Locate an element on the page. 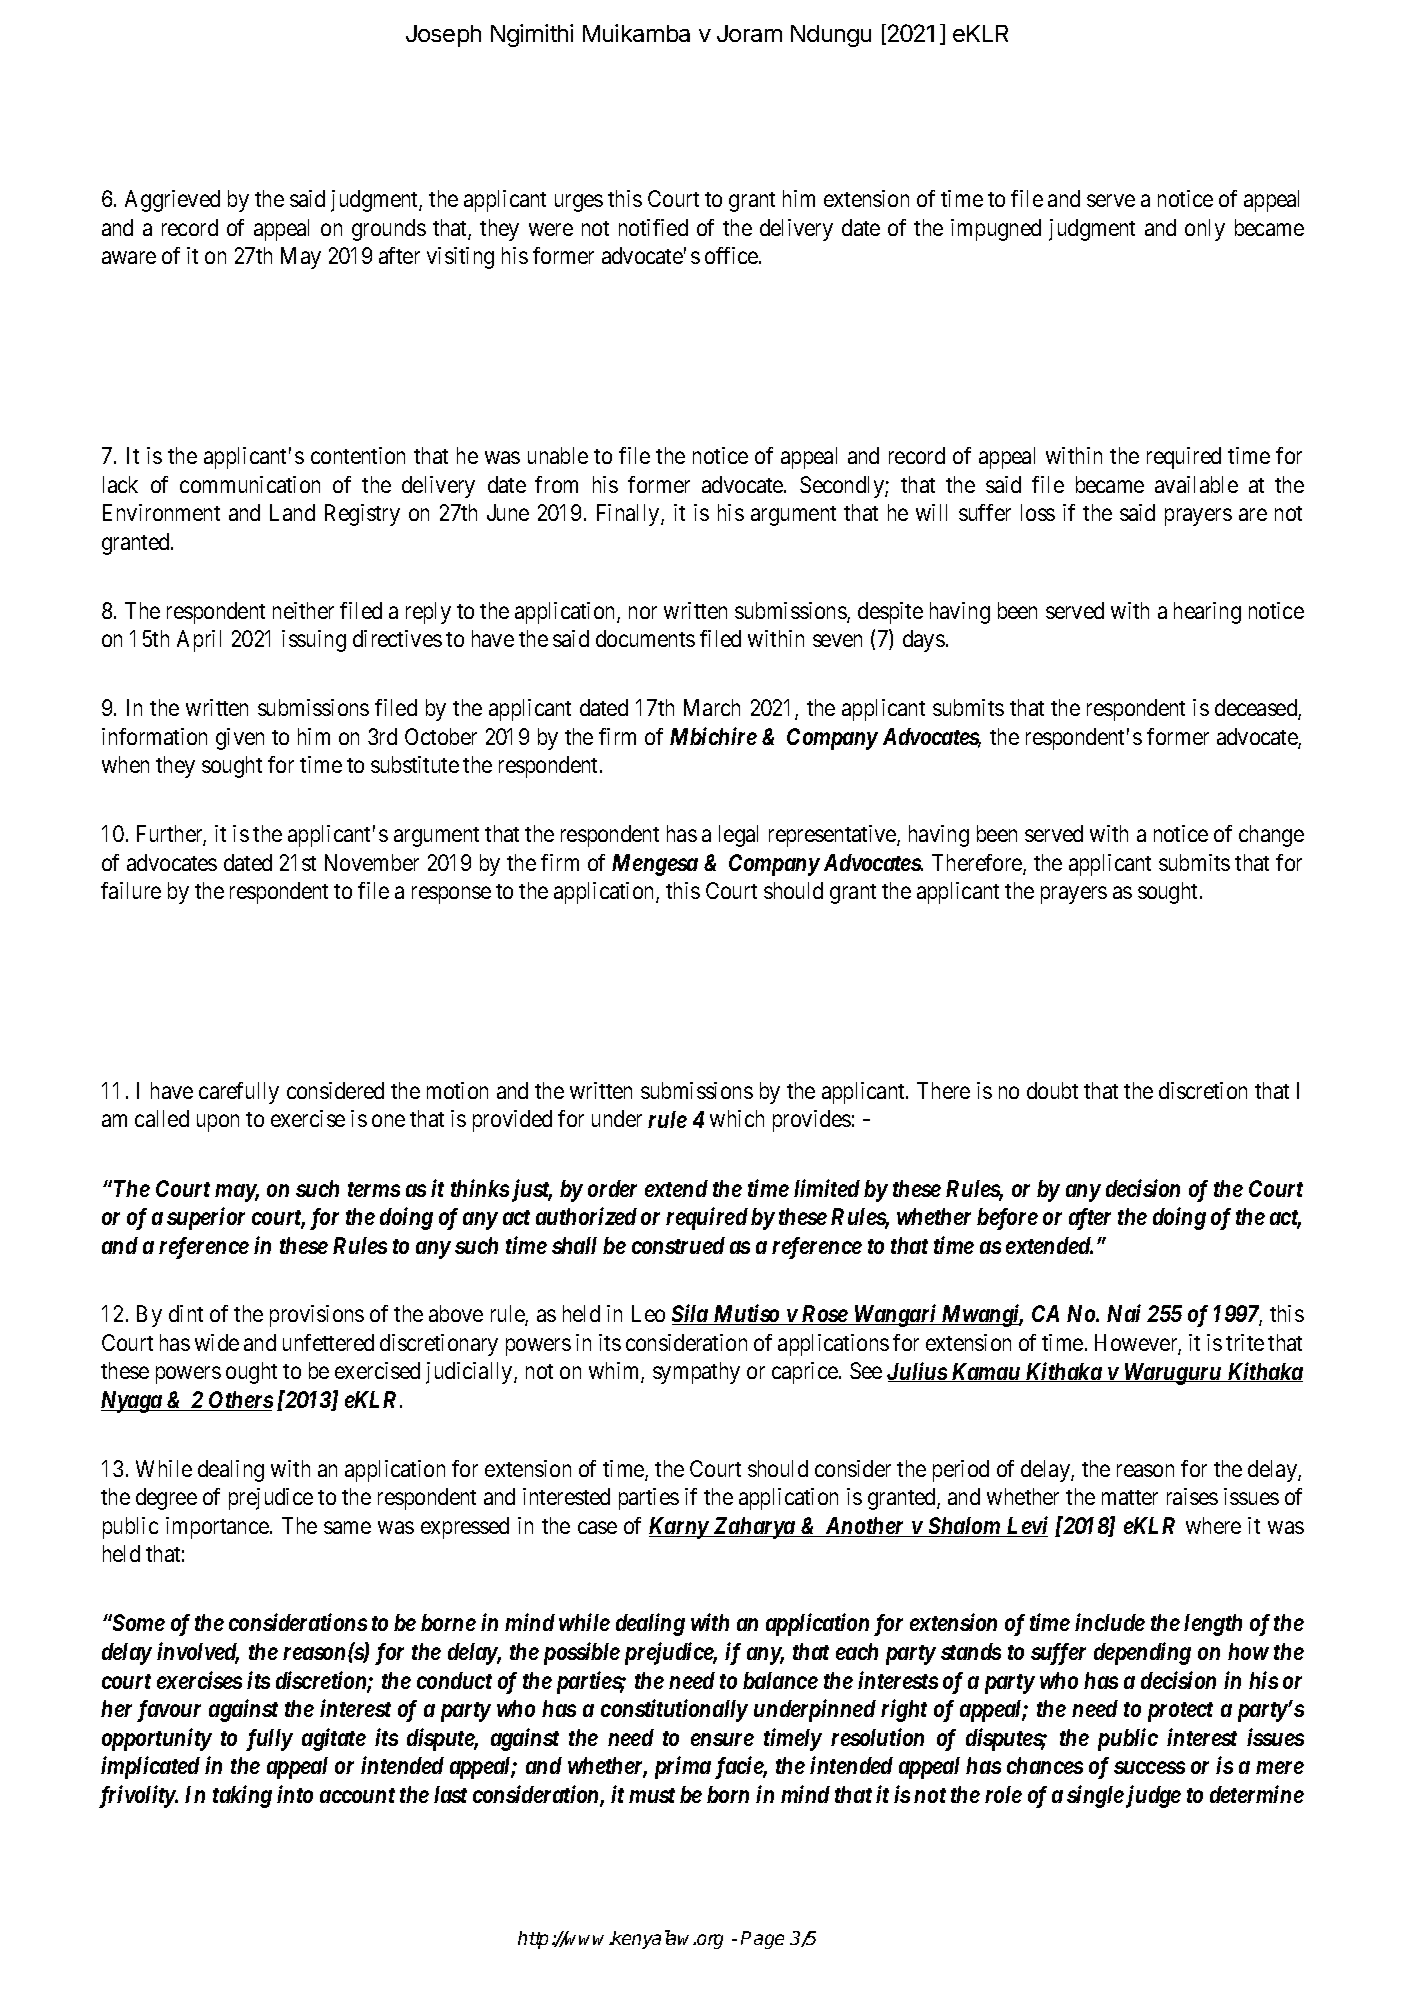  matter is located at coordinates (1130, 1497).
